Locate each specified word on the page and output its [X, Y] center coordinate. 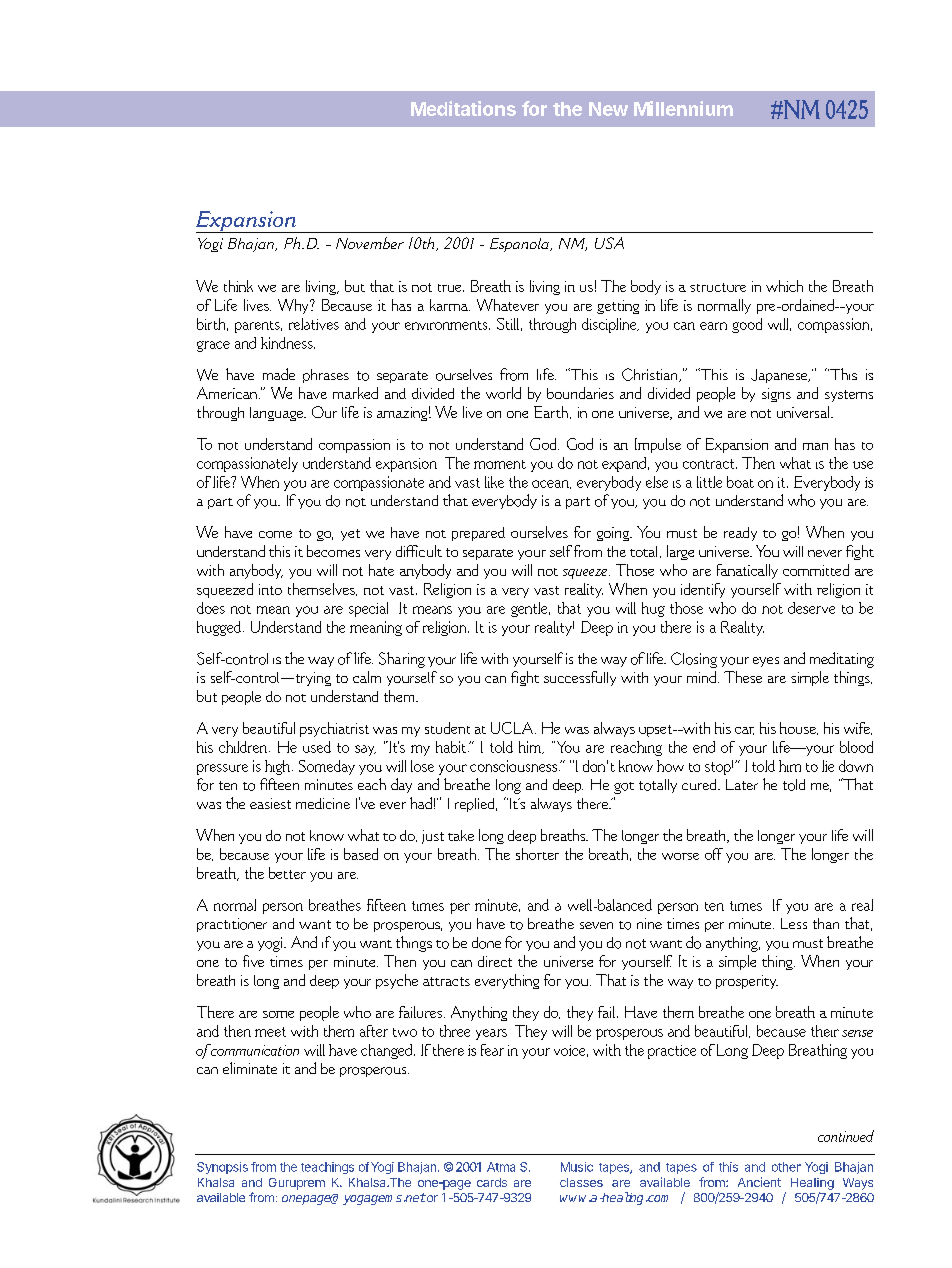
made [279, 374]
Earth [552, 412]
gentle [530, 609]
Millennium [683, 108]
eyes [766, 662]
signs [776, 395]
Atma [501, 1167]
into [270, 589]
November [370, 243]
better [287, 873]
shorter [537, 854]
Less [794, 923]
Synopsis [222, 1168]
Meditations [463, 108]
